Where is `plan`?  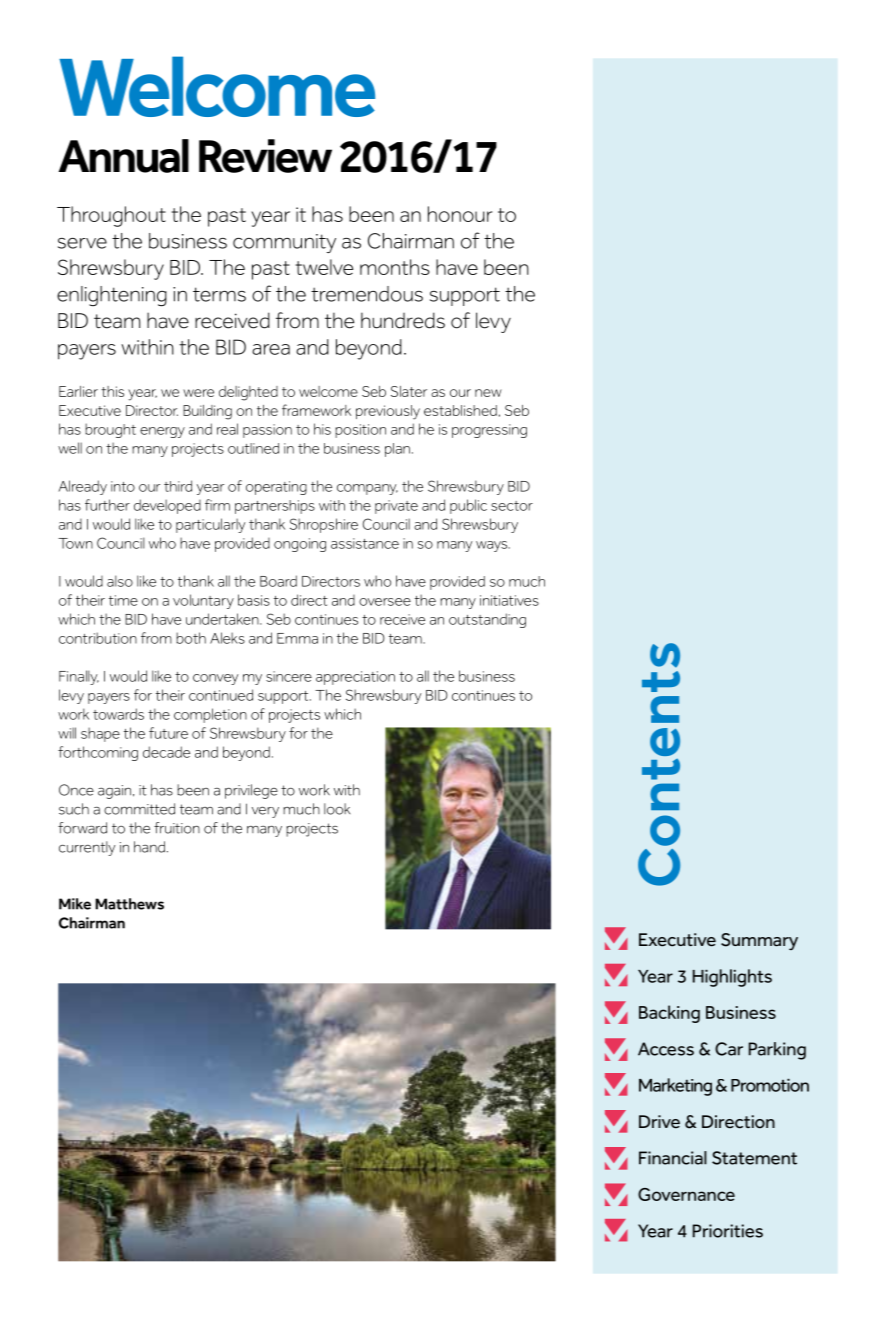
plan is located at coordinates (397, 450).
